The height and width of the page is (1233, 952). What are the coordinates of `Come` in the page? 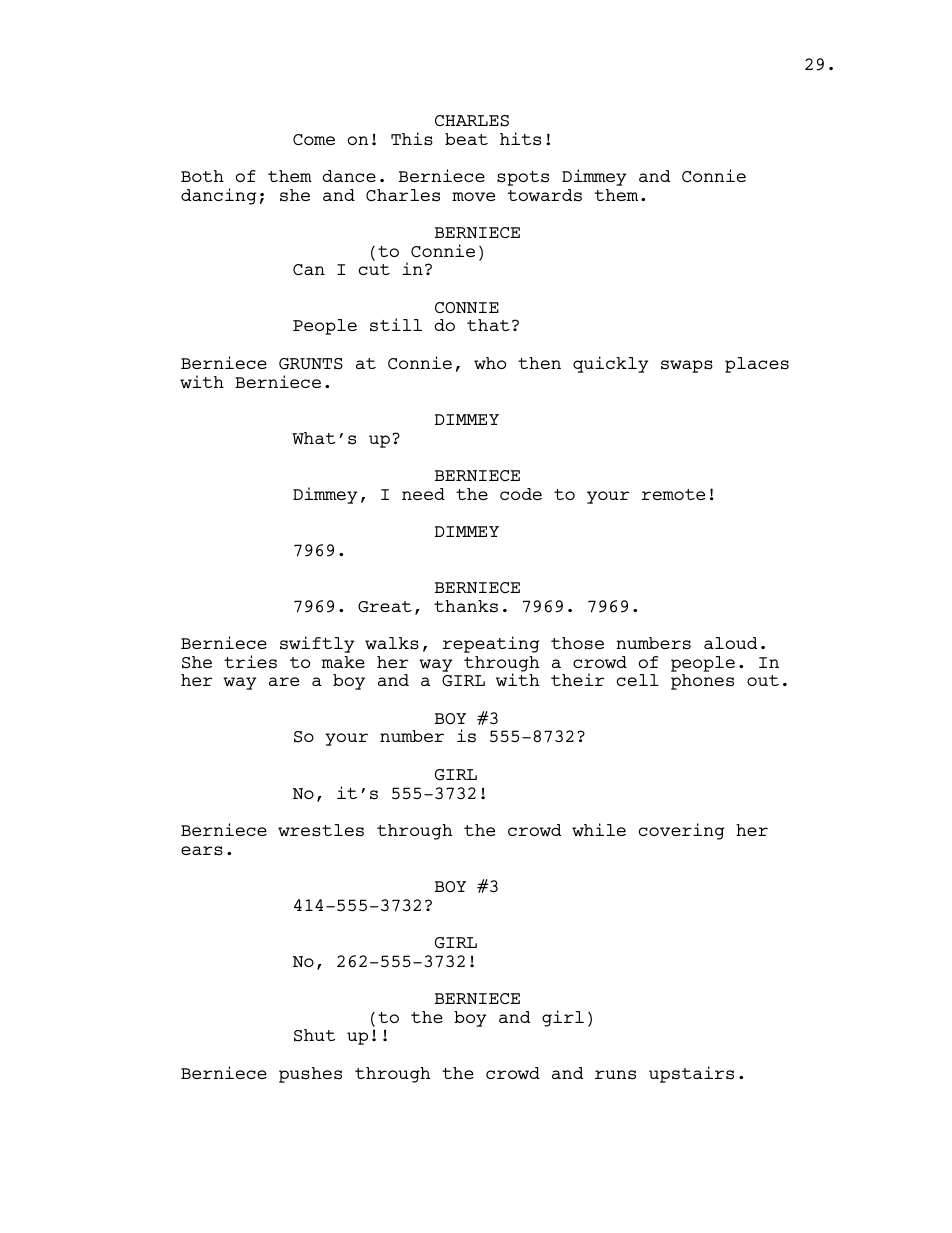 It's located at (314, 139).
